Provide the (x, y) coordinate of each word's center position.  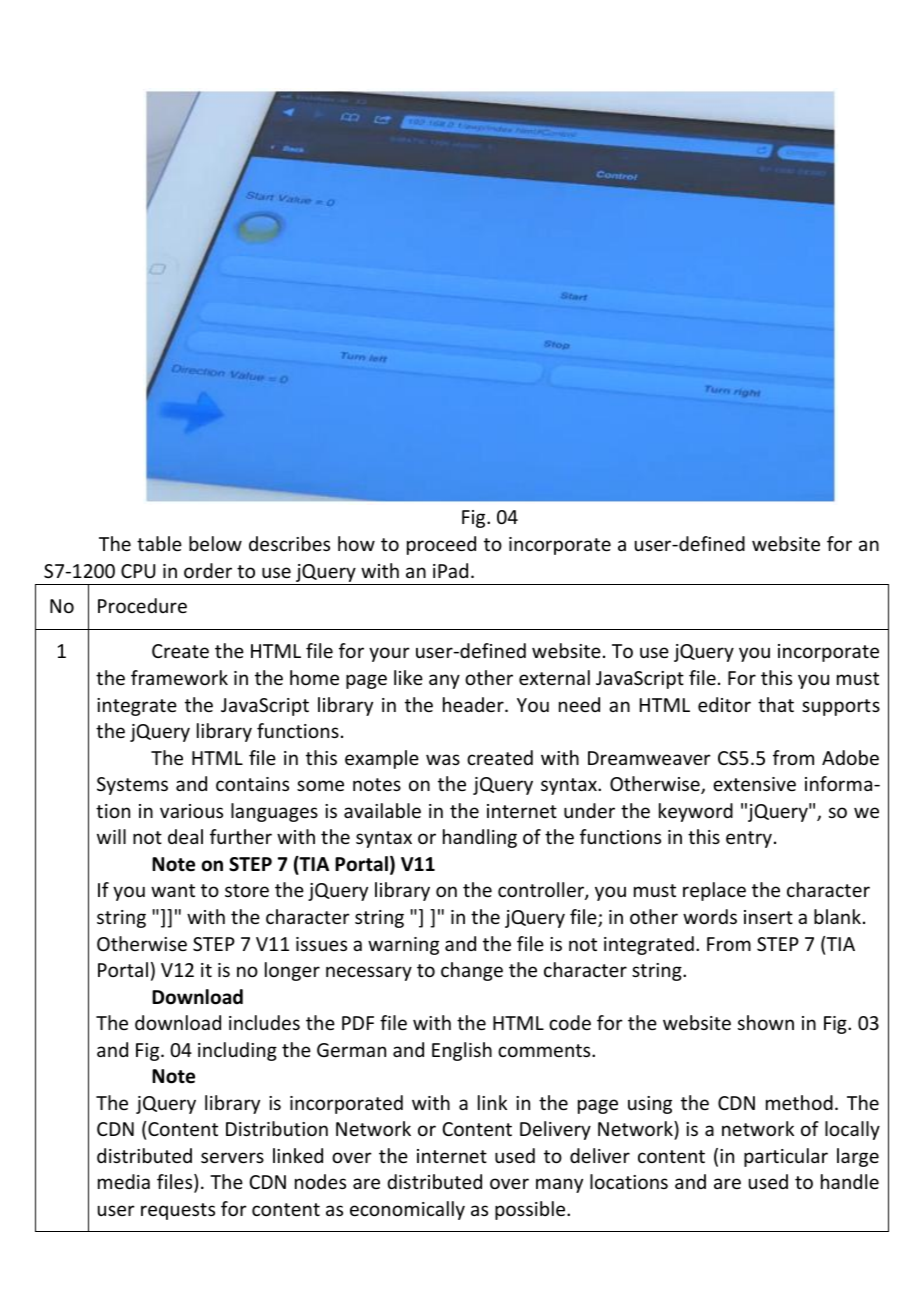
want (173, 890)
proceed (441, 545)
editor (724, 704)
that (776, 704)
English (462, 1051)
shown (766, 1022)
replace (714, 891)
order (208, 570)
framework (179, 677)
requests (178, 1211)
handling (480, 838)
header (474, 704)
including (237, 1051)
